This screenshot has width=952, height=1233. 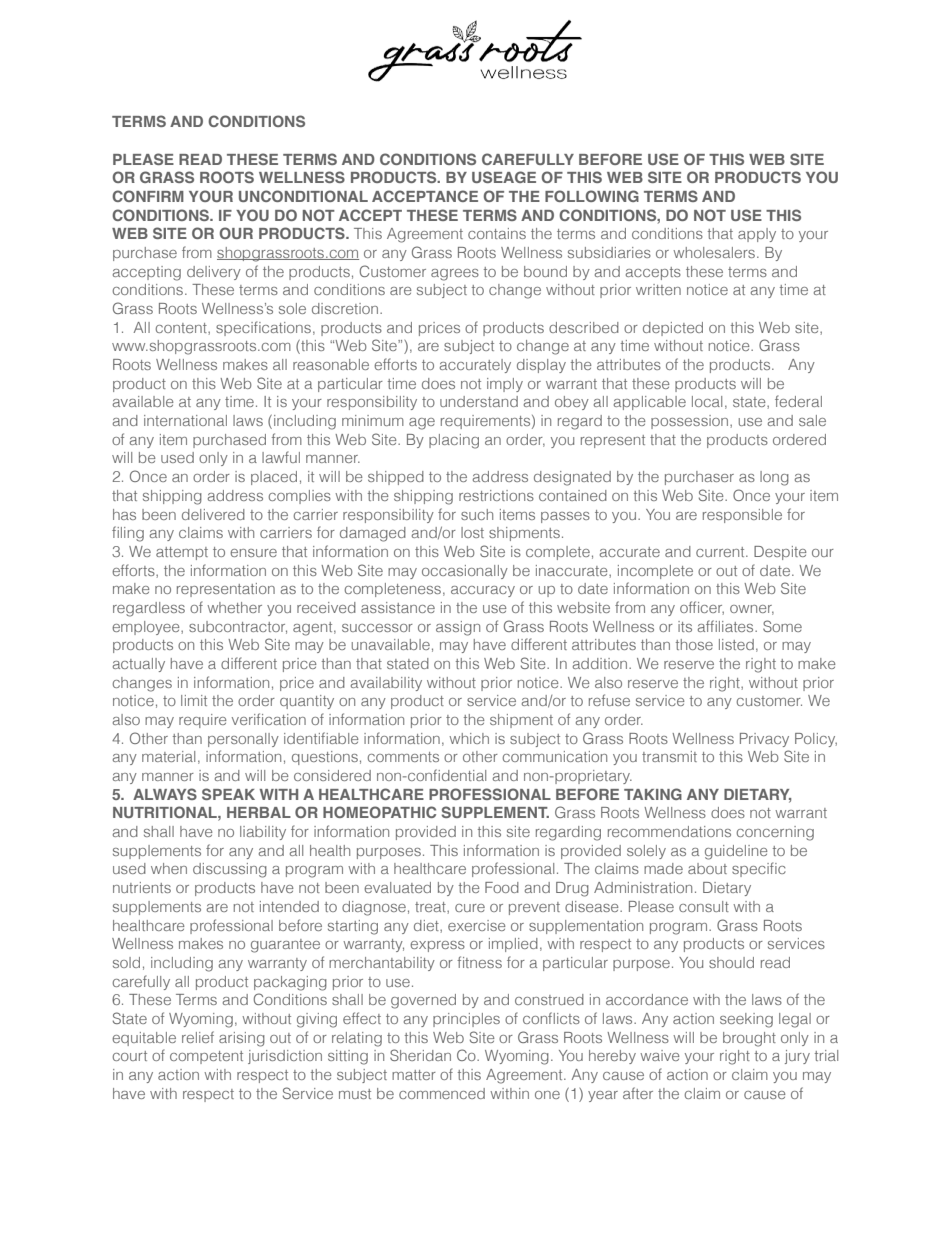 What do you see at coordinates (238, 627) in the screenshot?
I see `subcontractor` at bounding box center [238, 627].
